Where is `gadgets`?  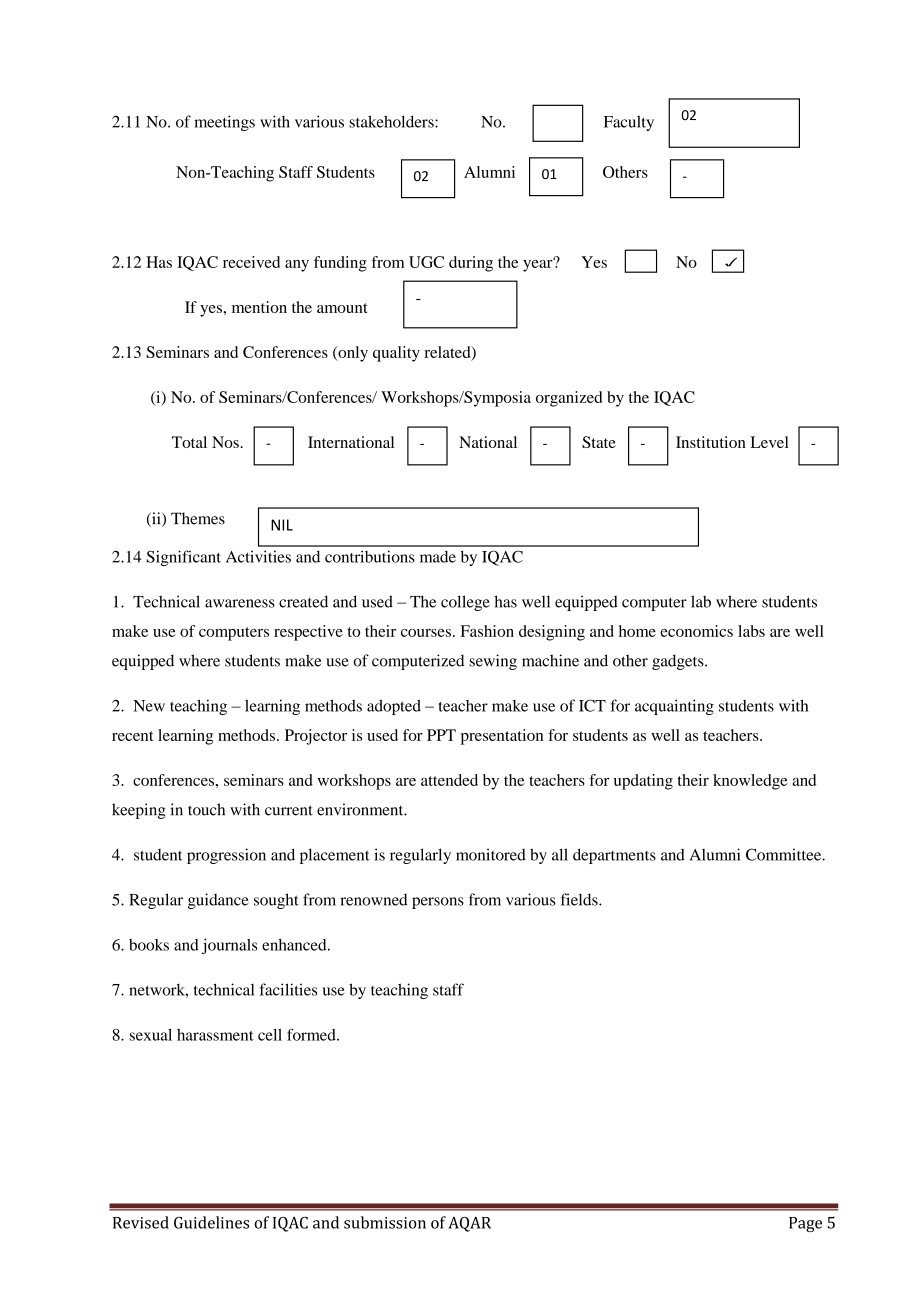 gadgets is located at coordinates (679, 662).
